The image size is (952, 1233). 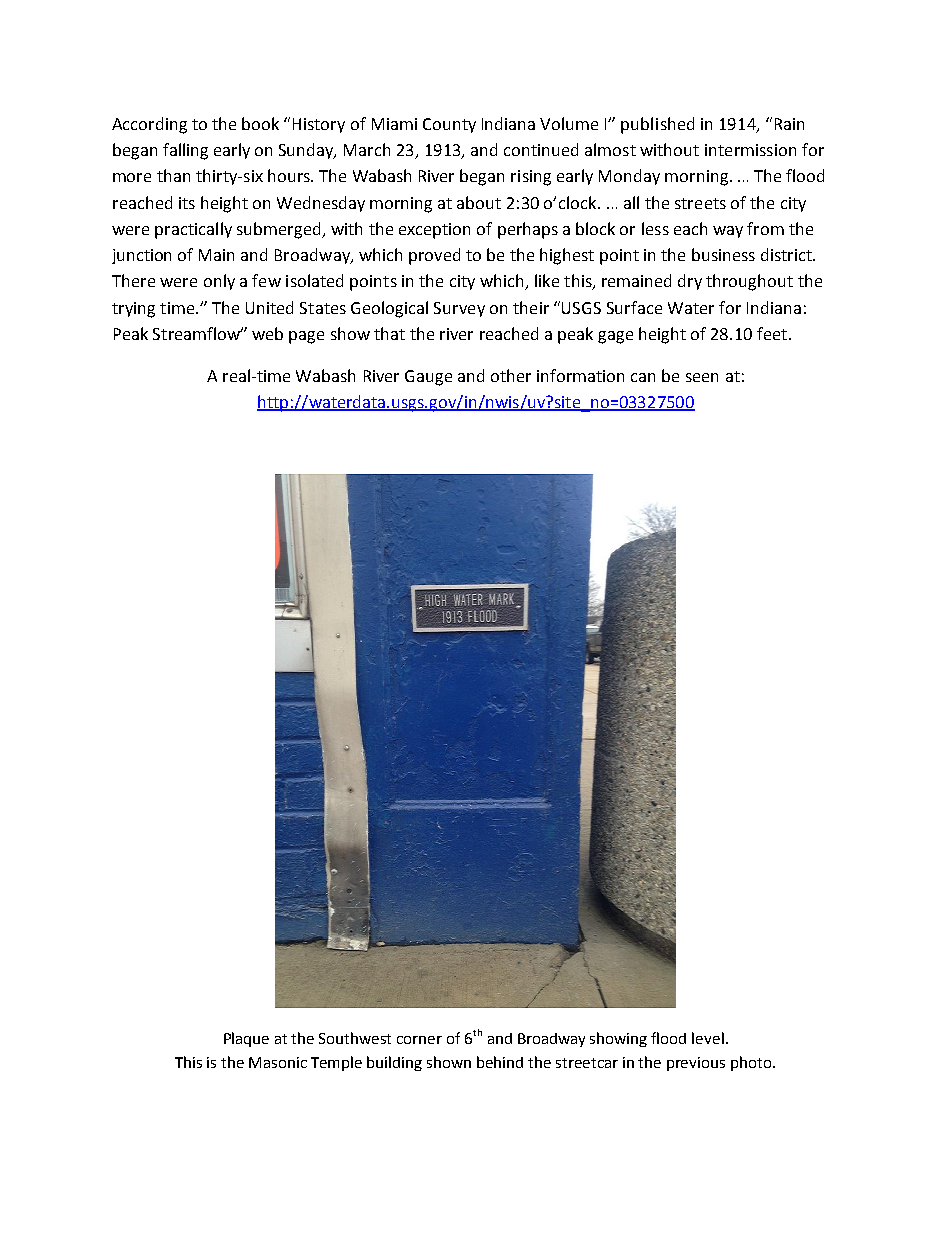 What do you see at coordinates (185, 151) in the screenshot?
I see `falling` at bounding box center [185, 151].
